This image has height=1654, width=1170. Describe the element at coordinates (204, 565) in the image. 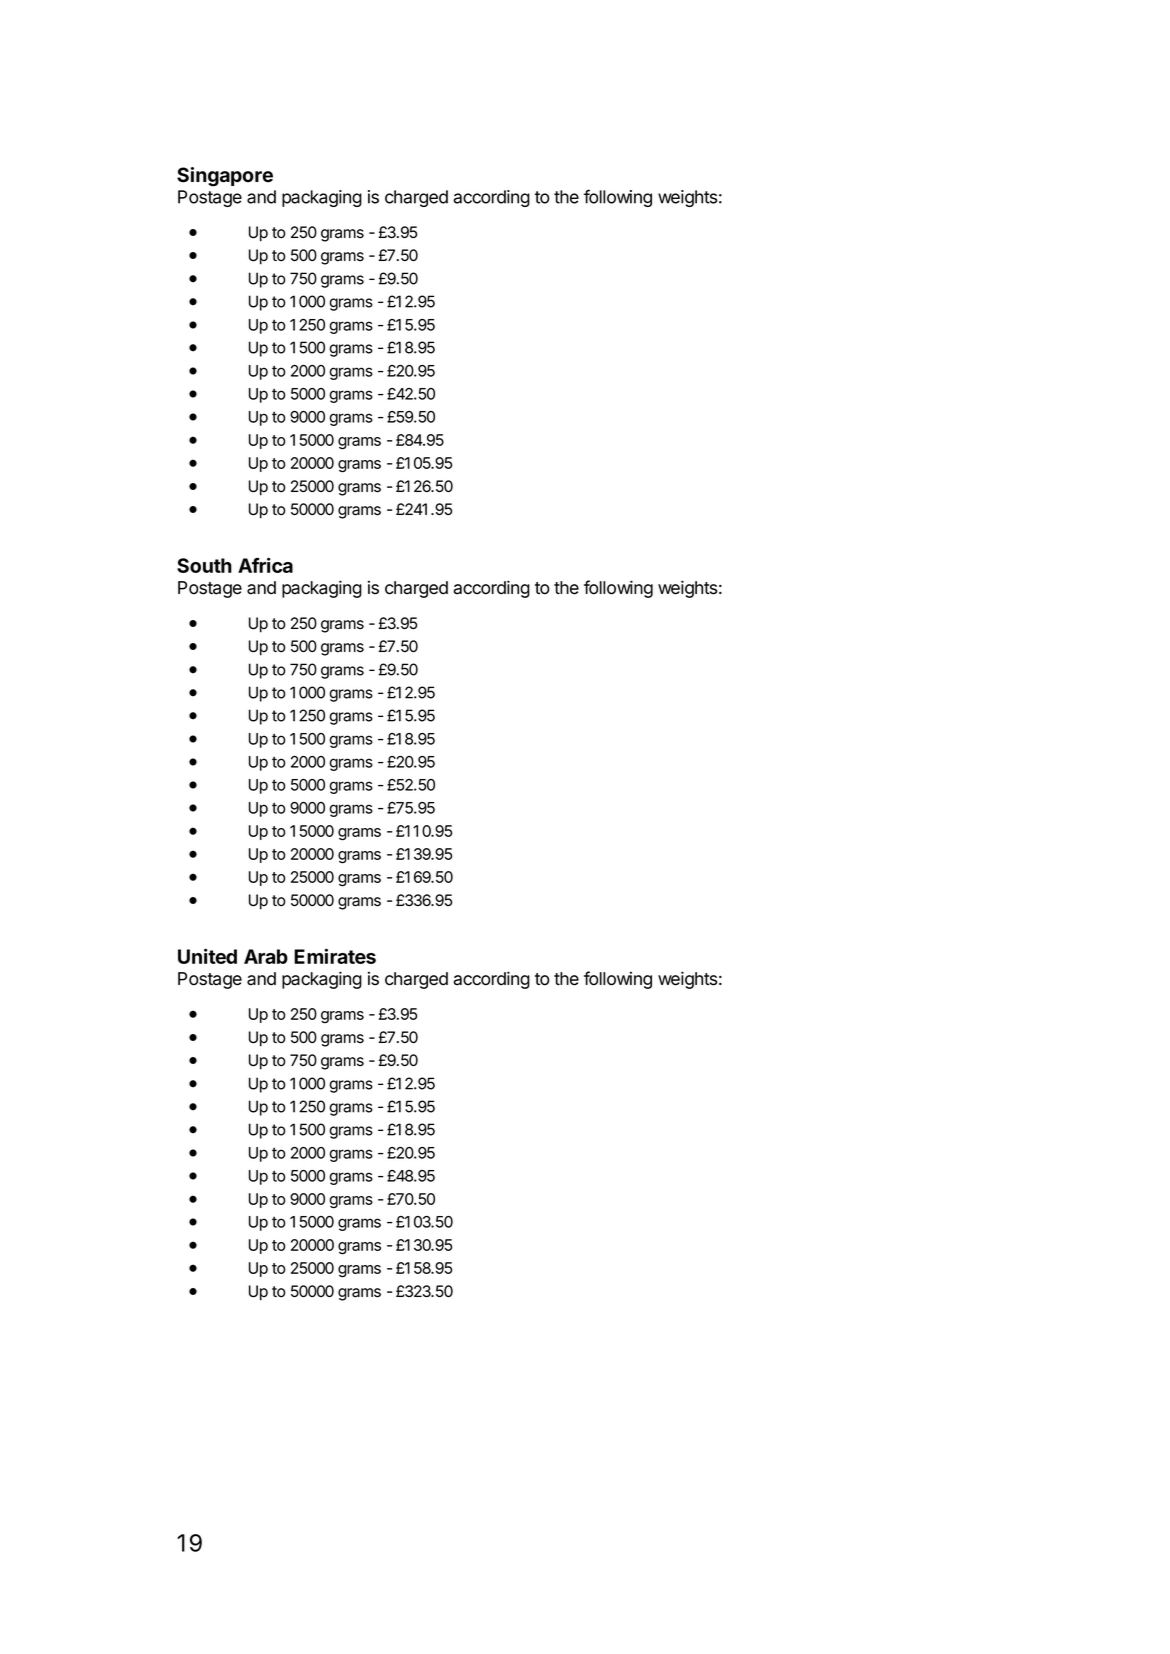

I see `South` at that location.
